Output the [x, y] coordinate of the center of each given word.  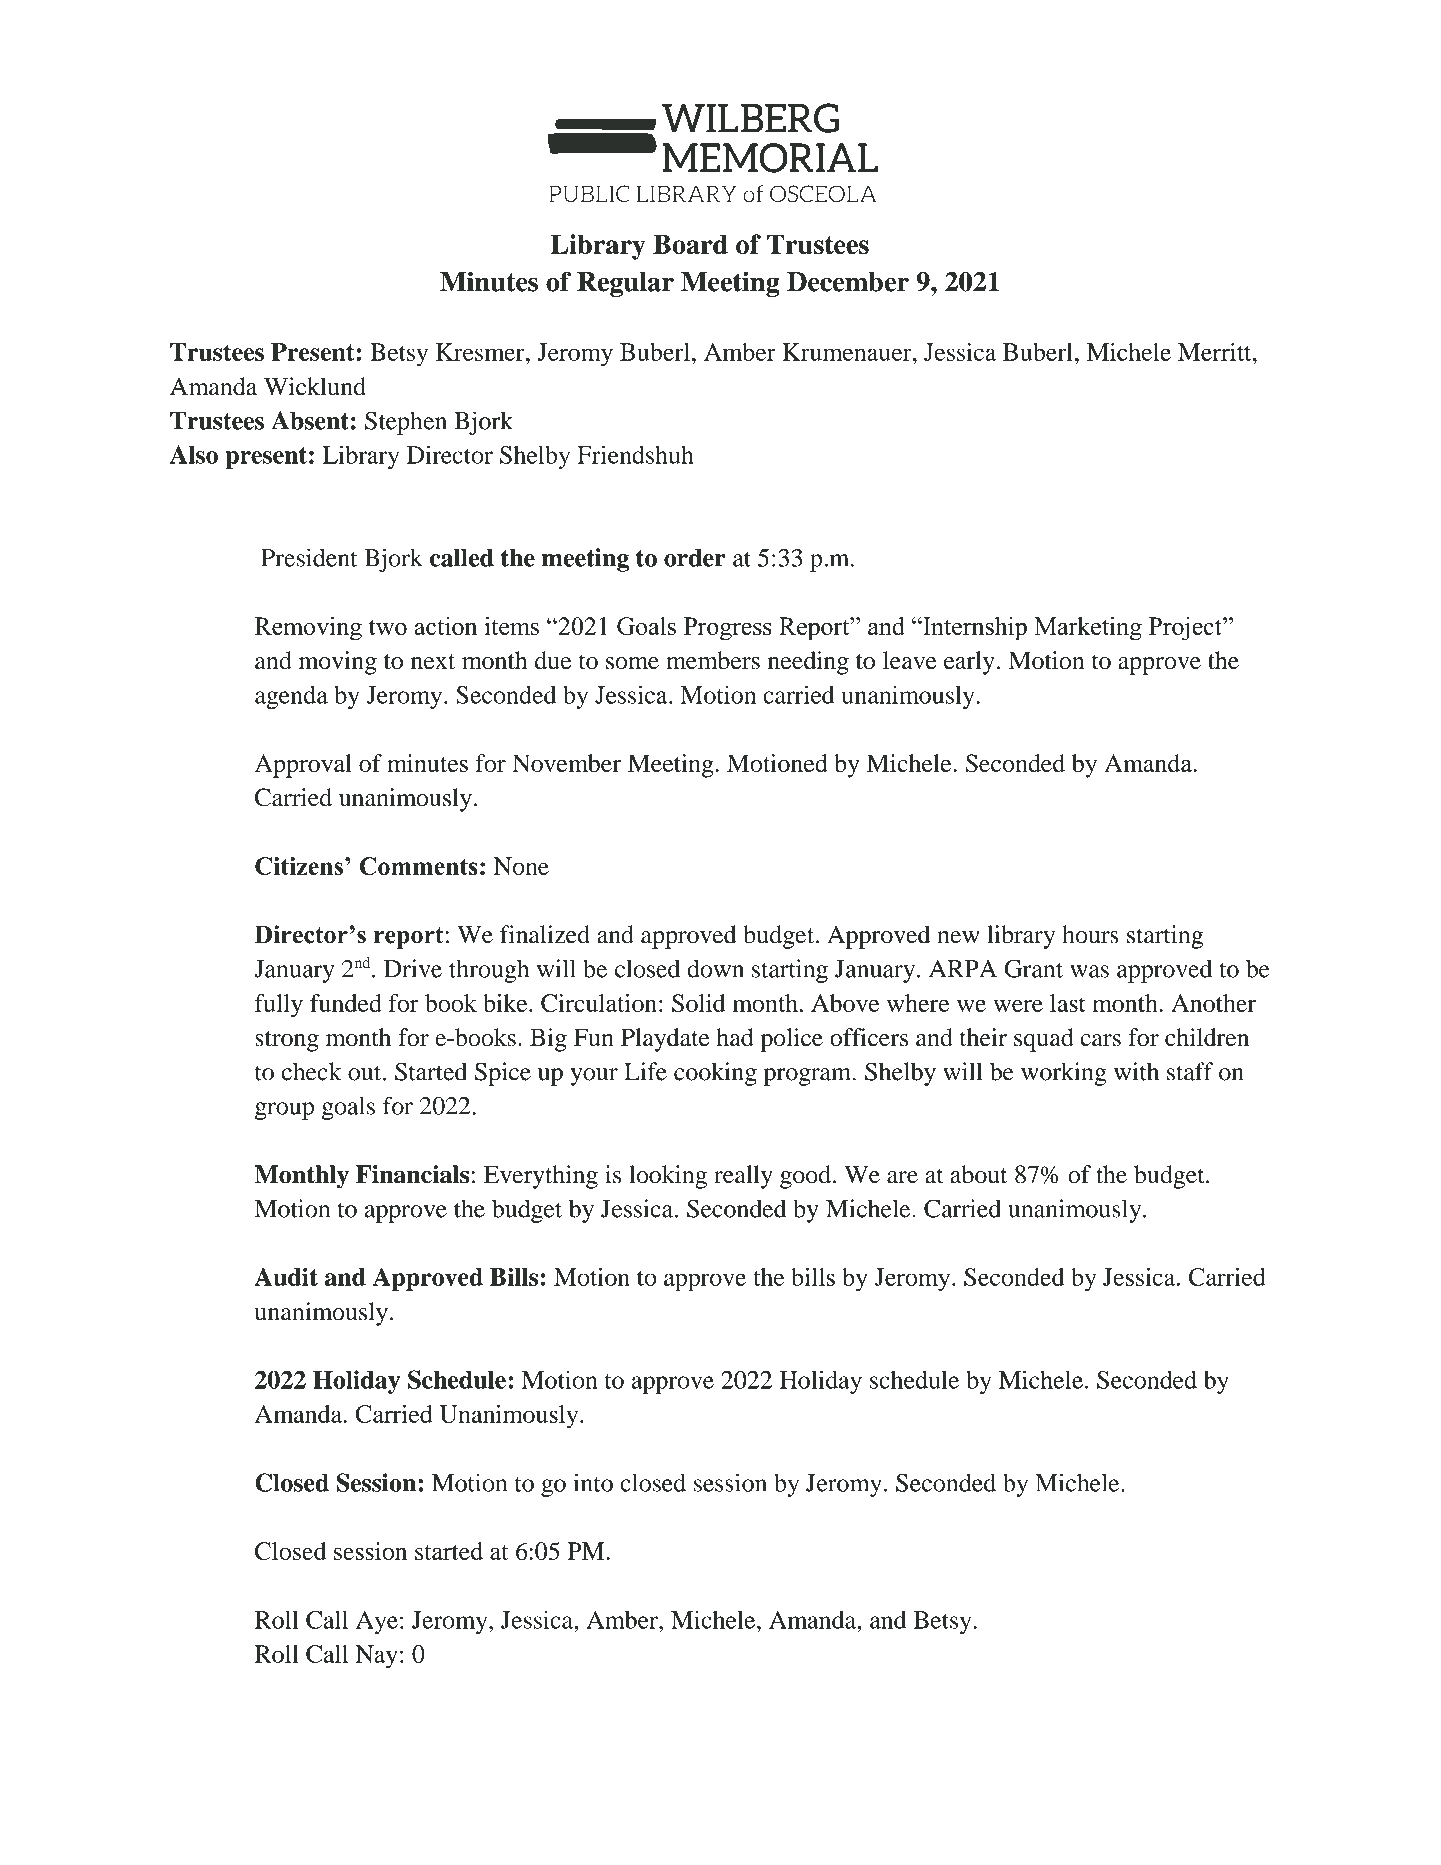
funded [346, 1003]
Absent [310, 420]
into [593, 1482]
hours [1090, 934]
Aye [377, 1622]
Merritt [1216, 352]
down [715, 968]
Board [690, 244]
